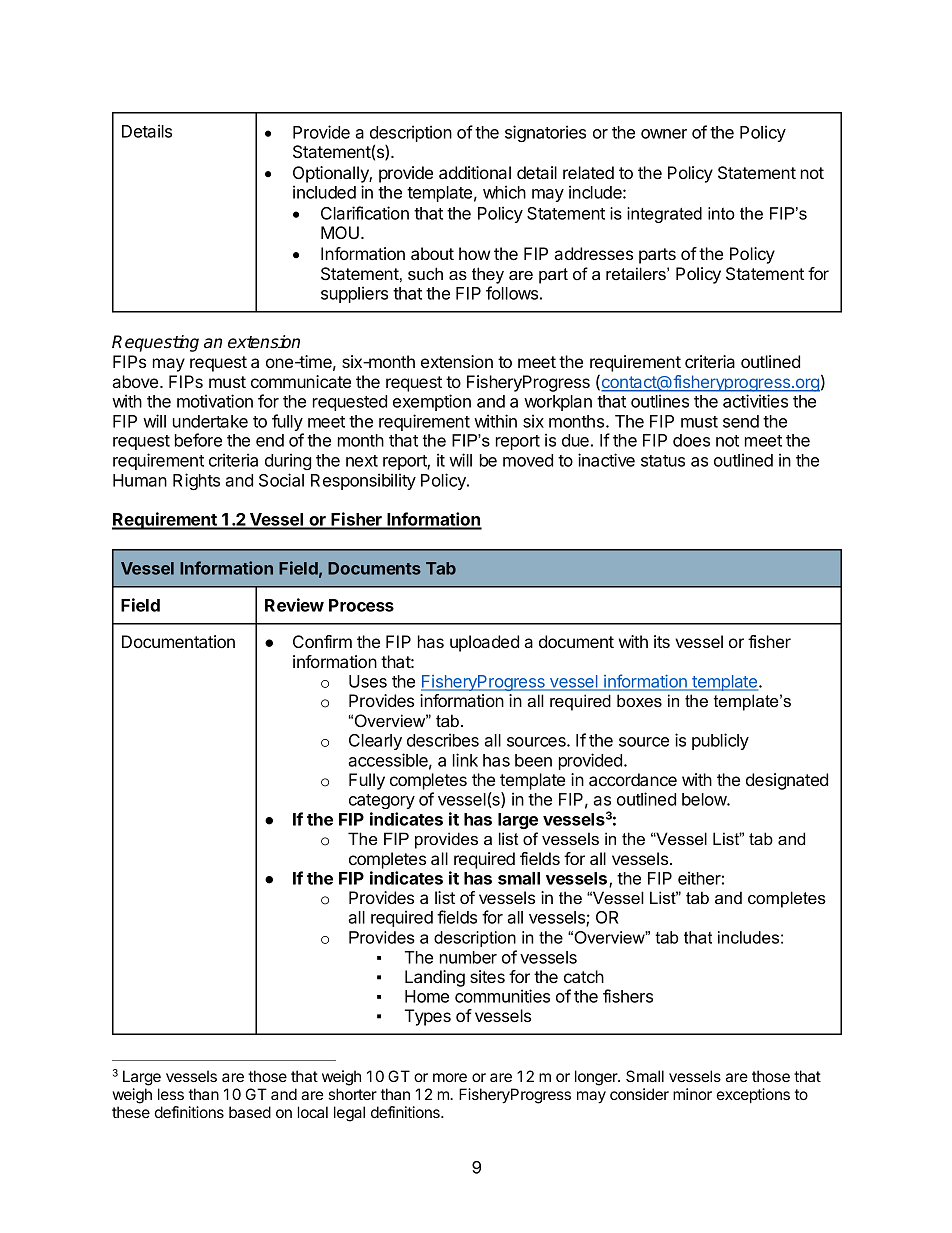  What do you see at coordinates (375, 742) in the screenshot?
I see `Clearly` at bounding box center [375, 742].
